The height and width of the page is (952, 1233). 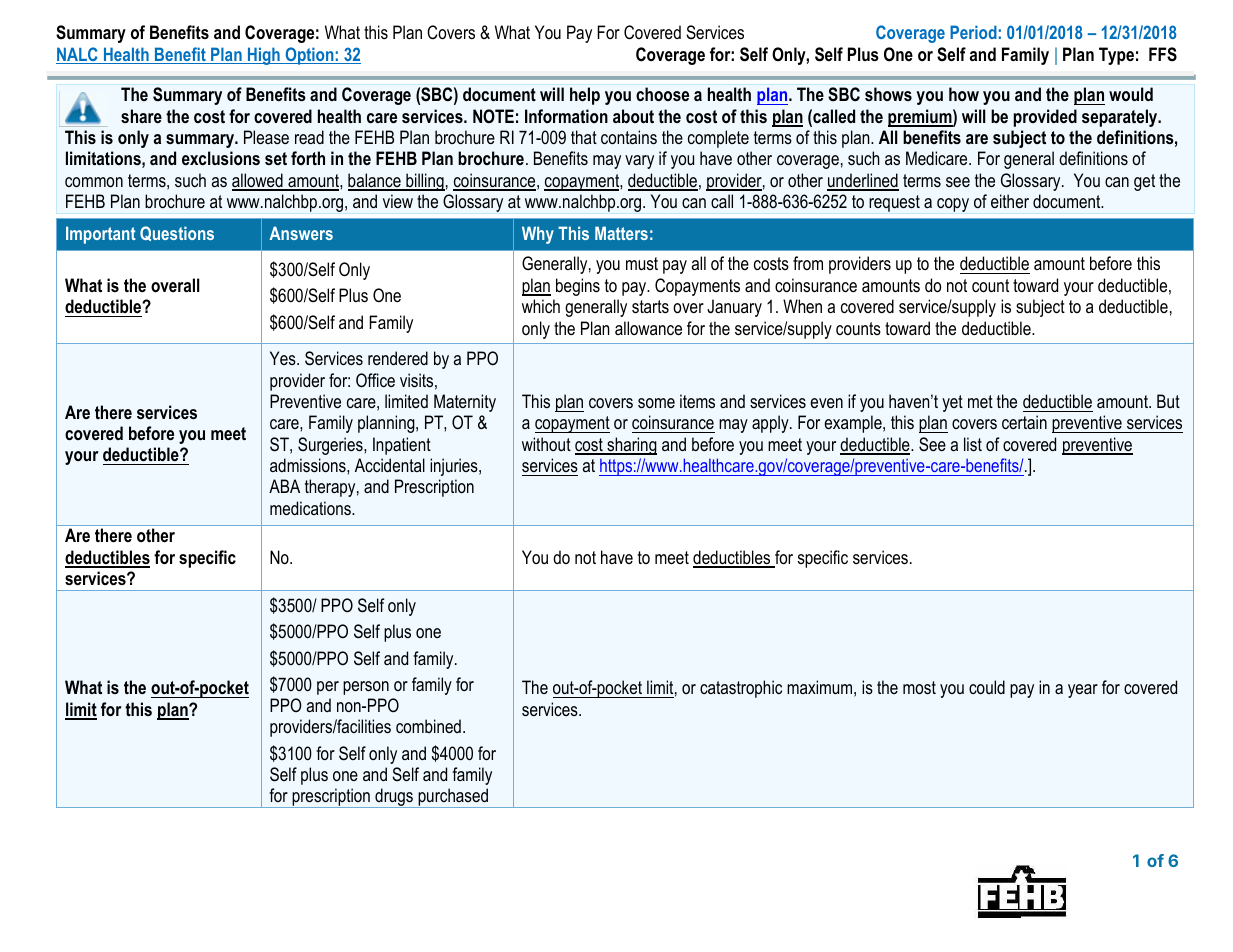 I want to click on medications, so click(x=311, y=508).
